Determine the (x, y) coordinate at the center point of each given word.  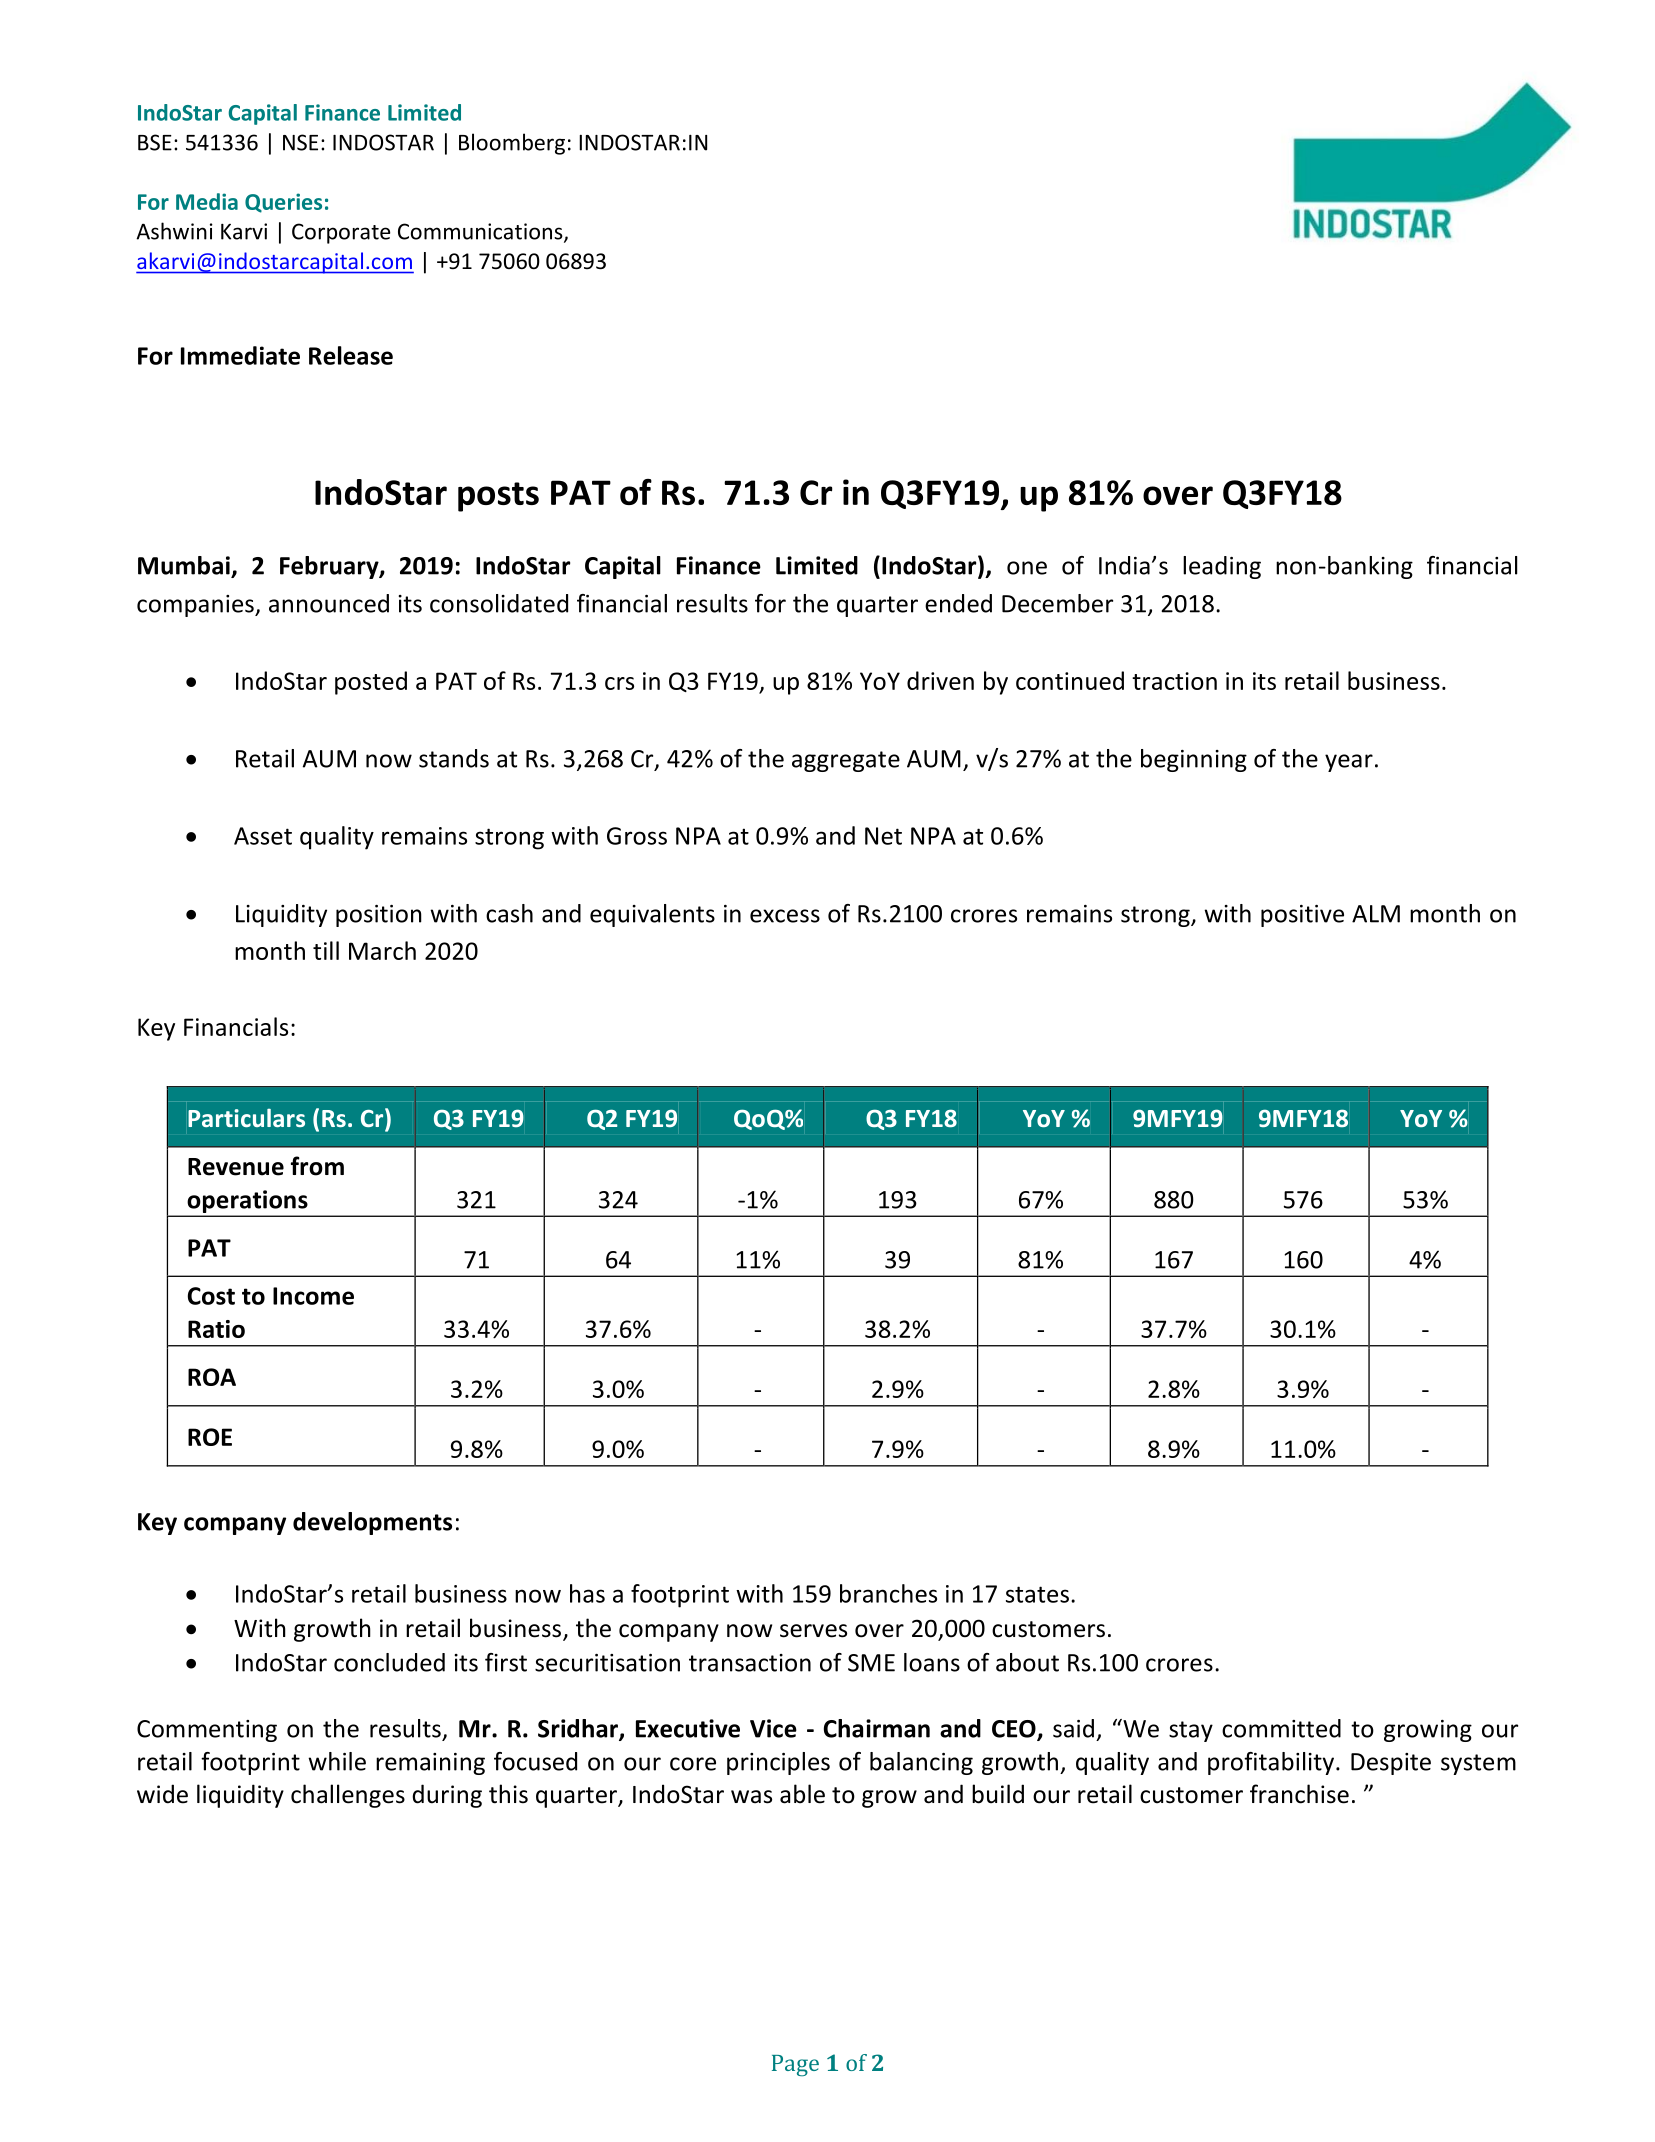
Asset (263, 836)
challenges (348, 1796)
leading (1222, 567)
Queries (283, 203)
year (1349, 763)
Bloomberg (512, 144)
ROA (212, 1377)
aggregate (846, 761)
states (1037, 1594)
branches (888, 1593)
